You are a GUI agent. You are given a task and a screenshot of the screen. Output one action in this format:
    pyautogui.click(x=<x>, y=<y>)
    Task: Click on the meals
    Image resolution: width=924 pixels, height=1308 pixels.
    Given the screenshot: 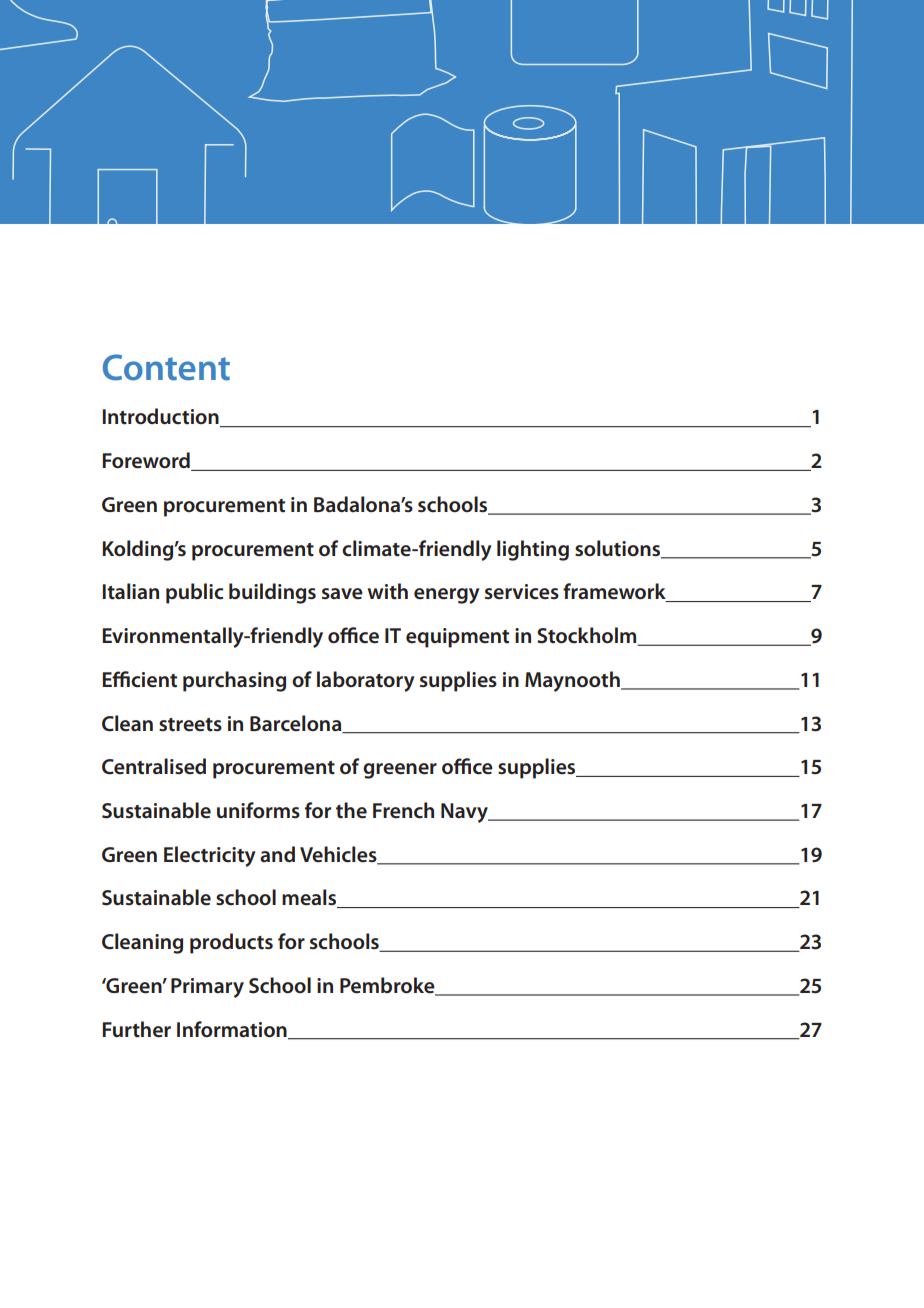 What is the action you would take?
    pyautogui.click(x=310, y=898)
